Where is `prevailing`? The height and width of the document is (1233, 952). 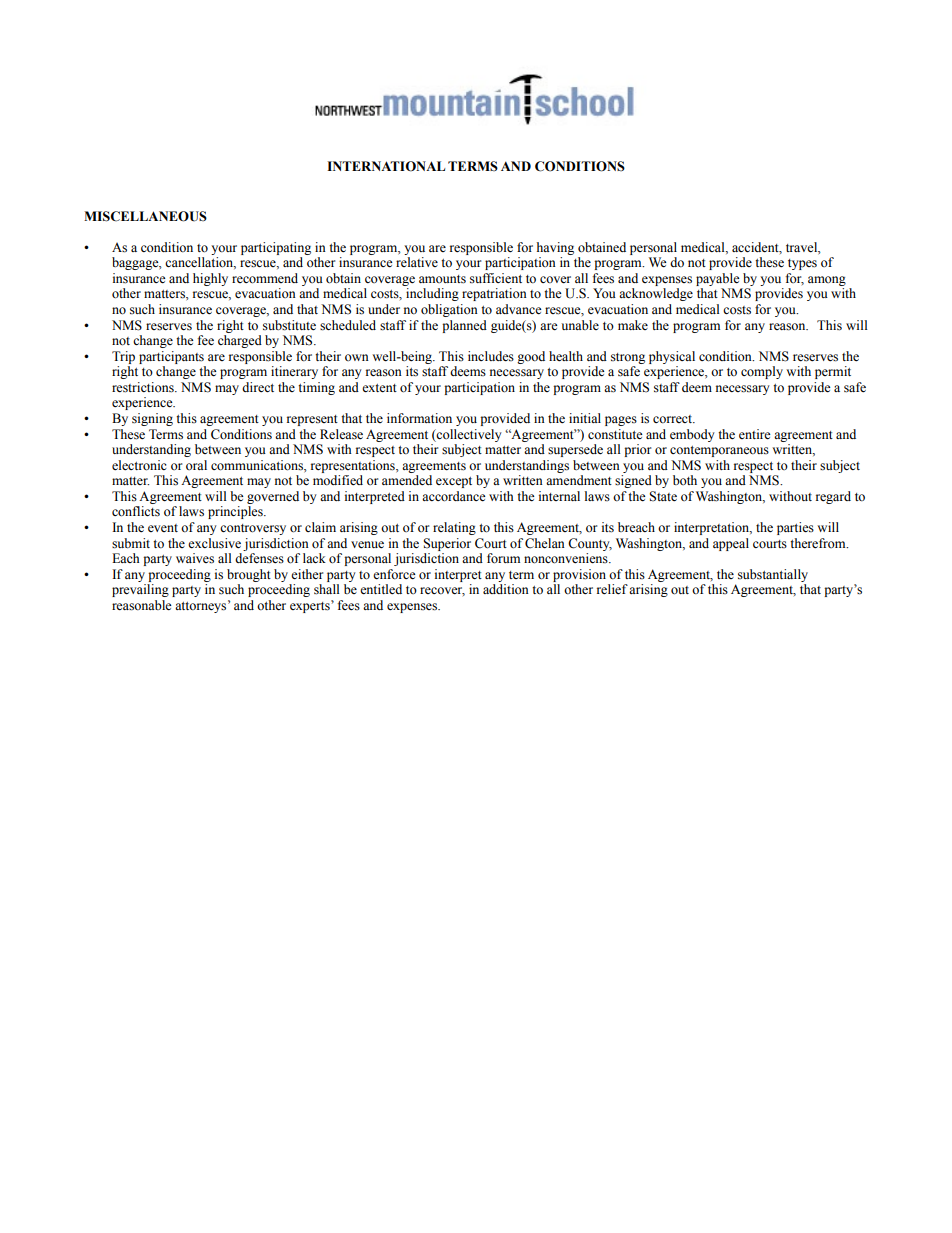 prevailing is located at coordinates (140, 590).
